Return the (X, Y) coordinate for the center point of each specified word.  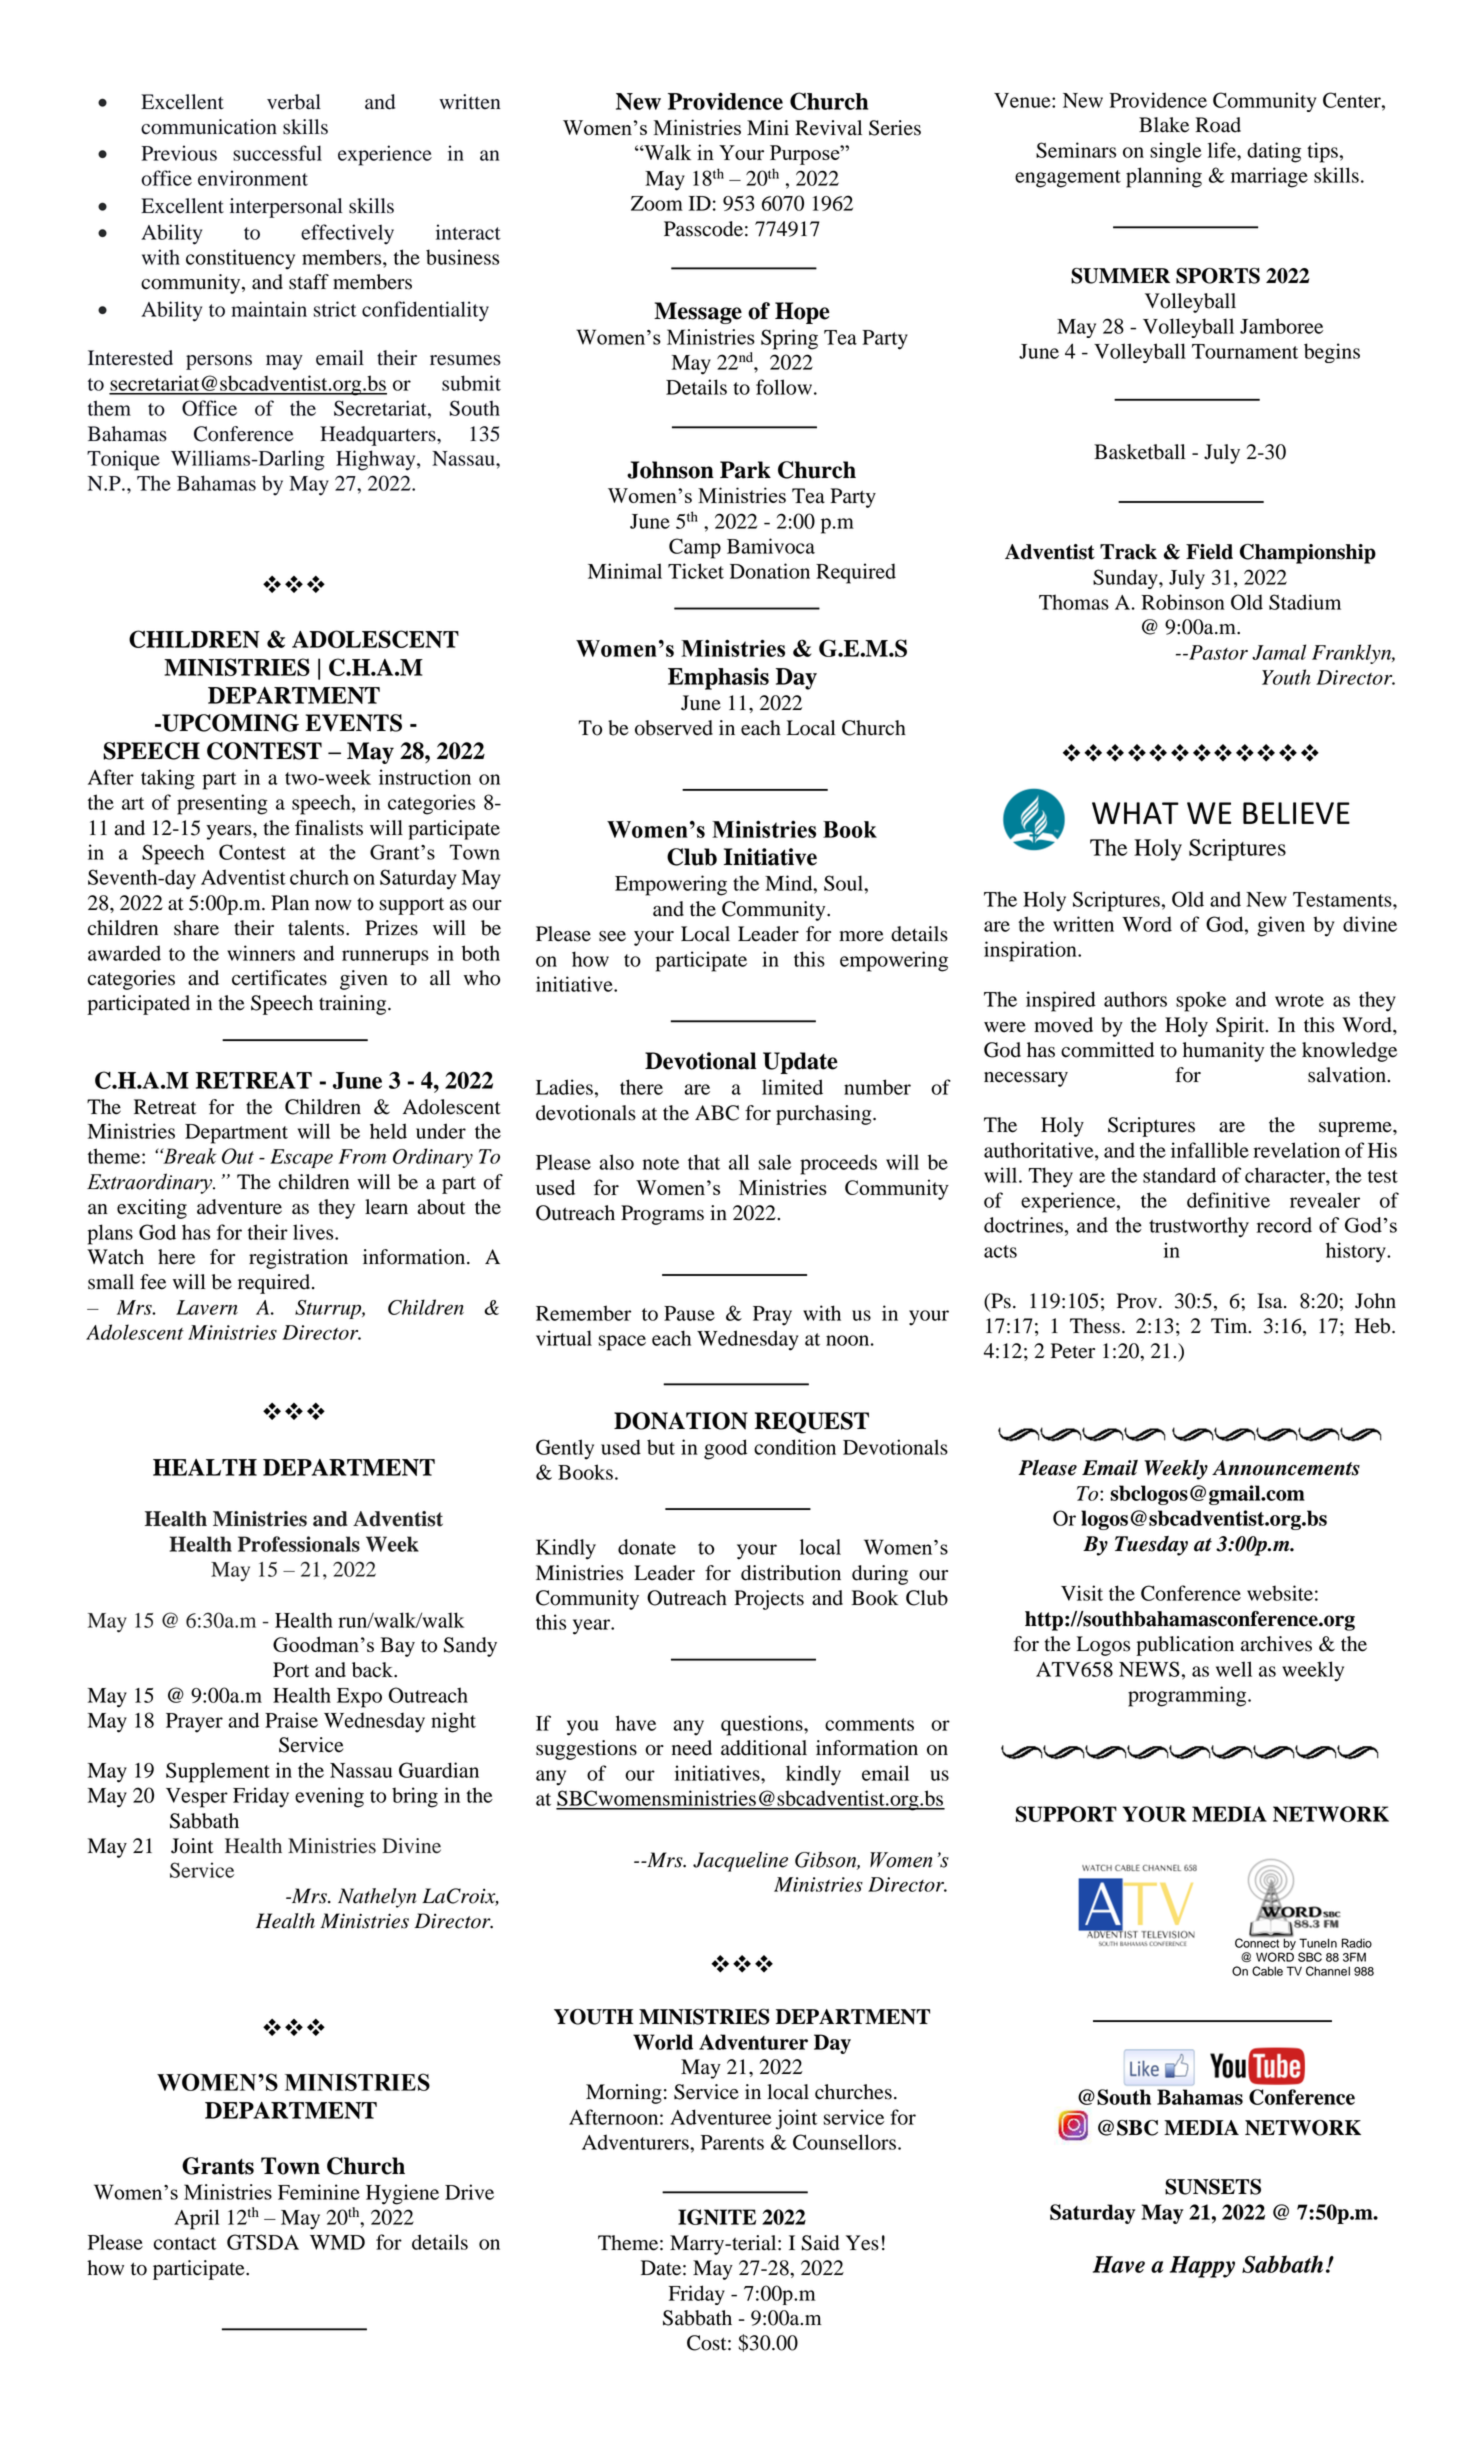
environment (253, 178)
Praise (291, 1720)
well (1234, 1669)
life (1223, 150)
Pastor (1217, 652)
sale (774, 1162)
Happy (1202, 2267)
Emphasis (718, 678)
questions (763, 1725)
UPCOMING (229, 723)
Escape (301, 1158)
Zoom (657, 203)
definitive (1228, 1200)
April (197, 2219)
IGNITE (717, 2217)
